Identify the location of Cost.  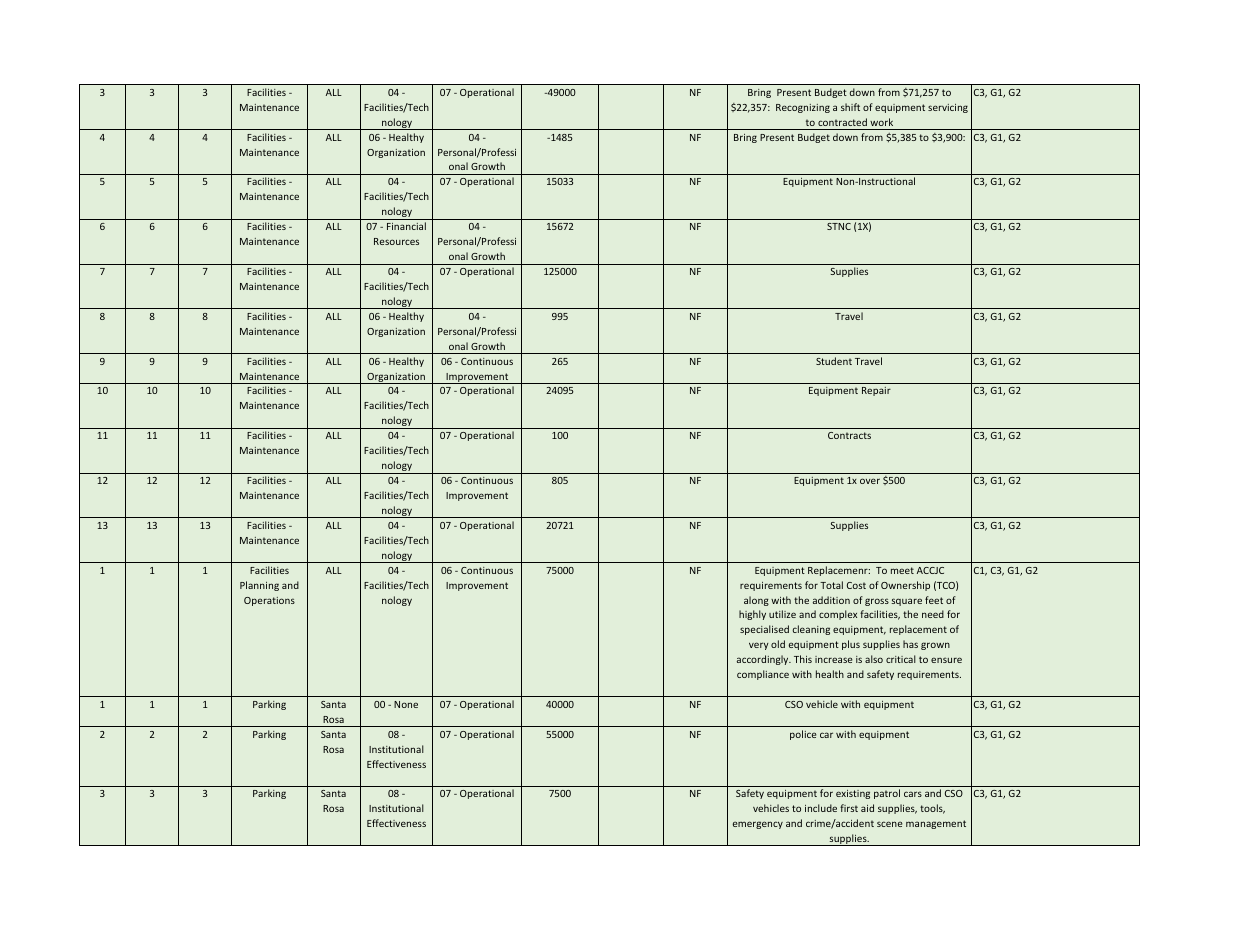
(856, 585).
